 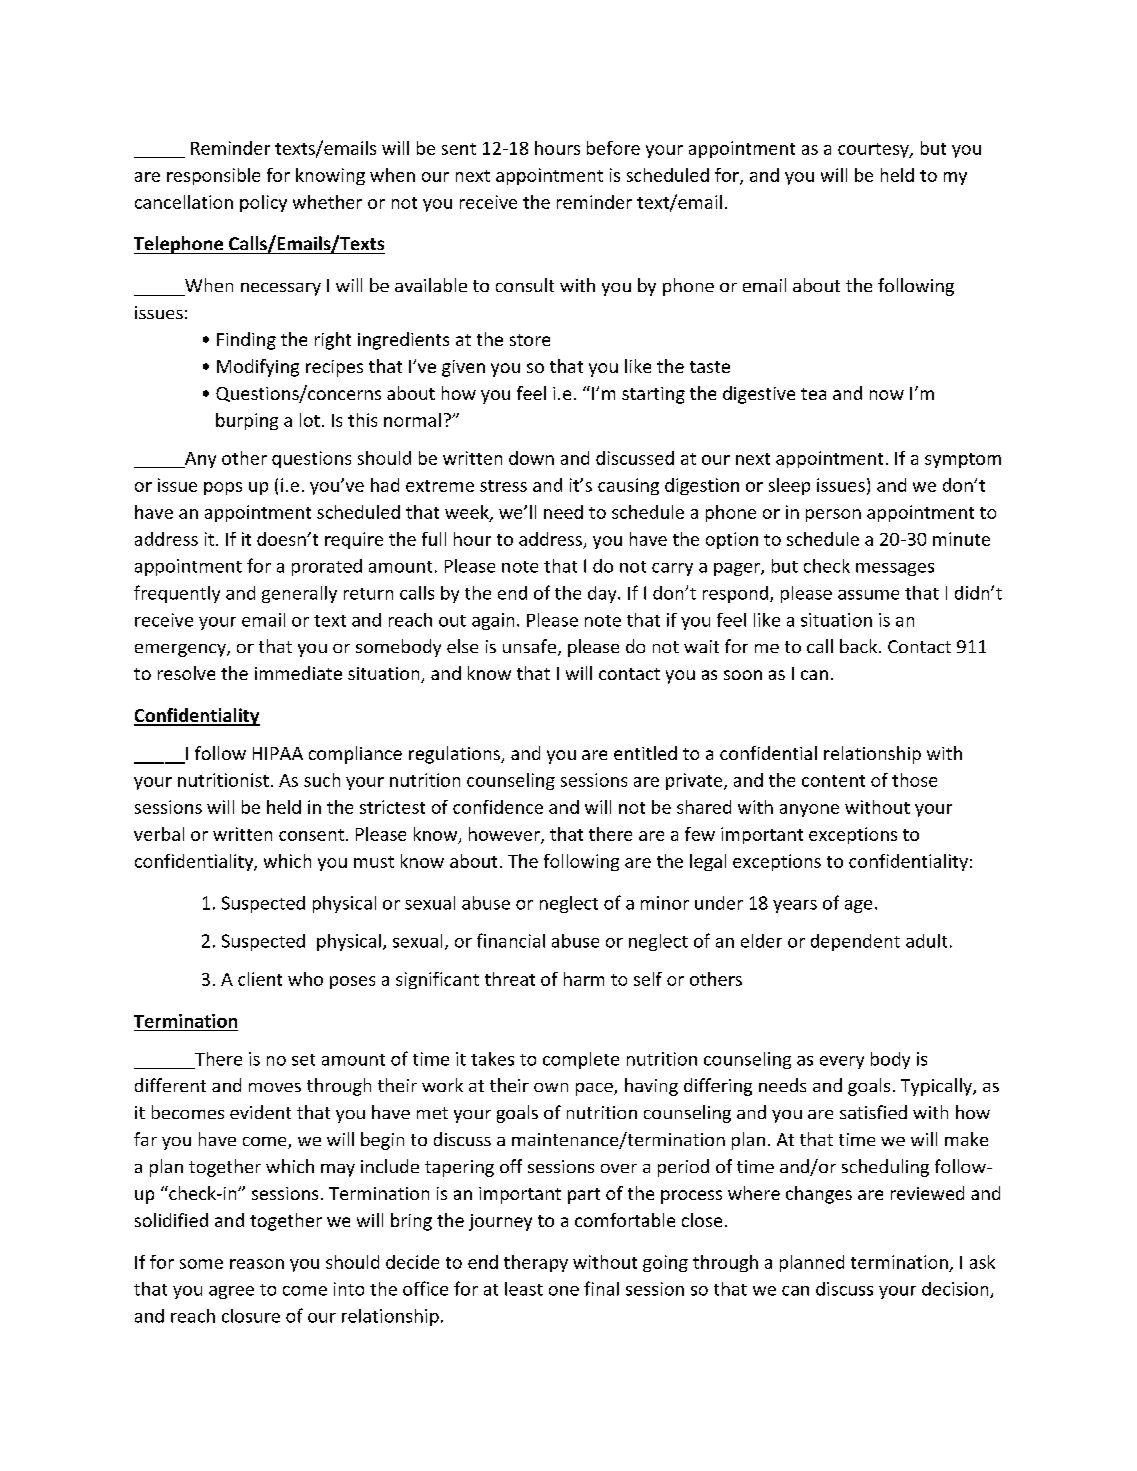 What do you see at coordinates (855, 942) in the image?
I see `dependent` at bounding box center [855, 942].
